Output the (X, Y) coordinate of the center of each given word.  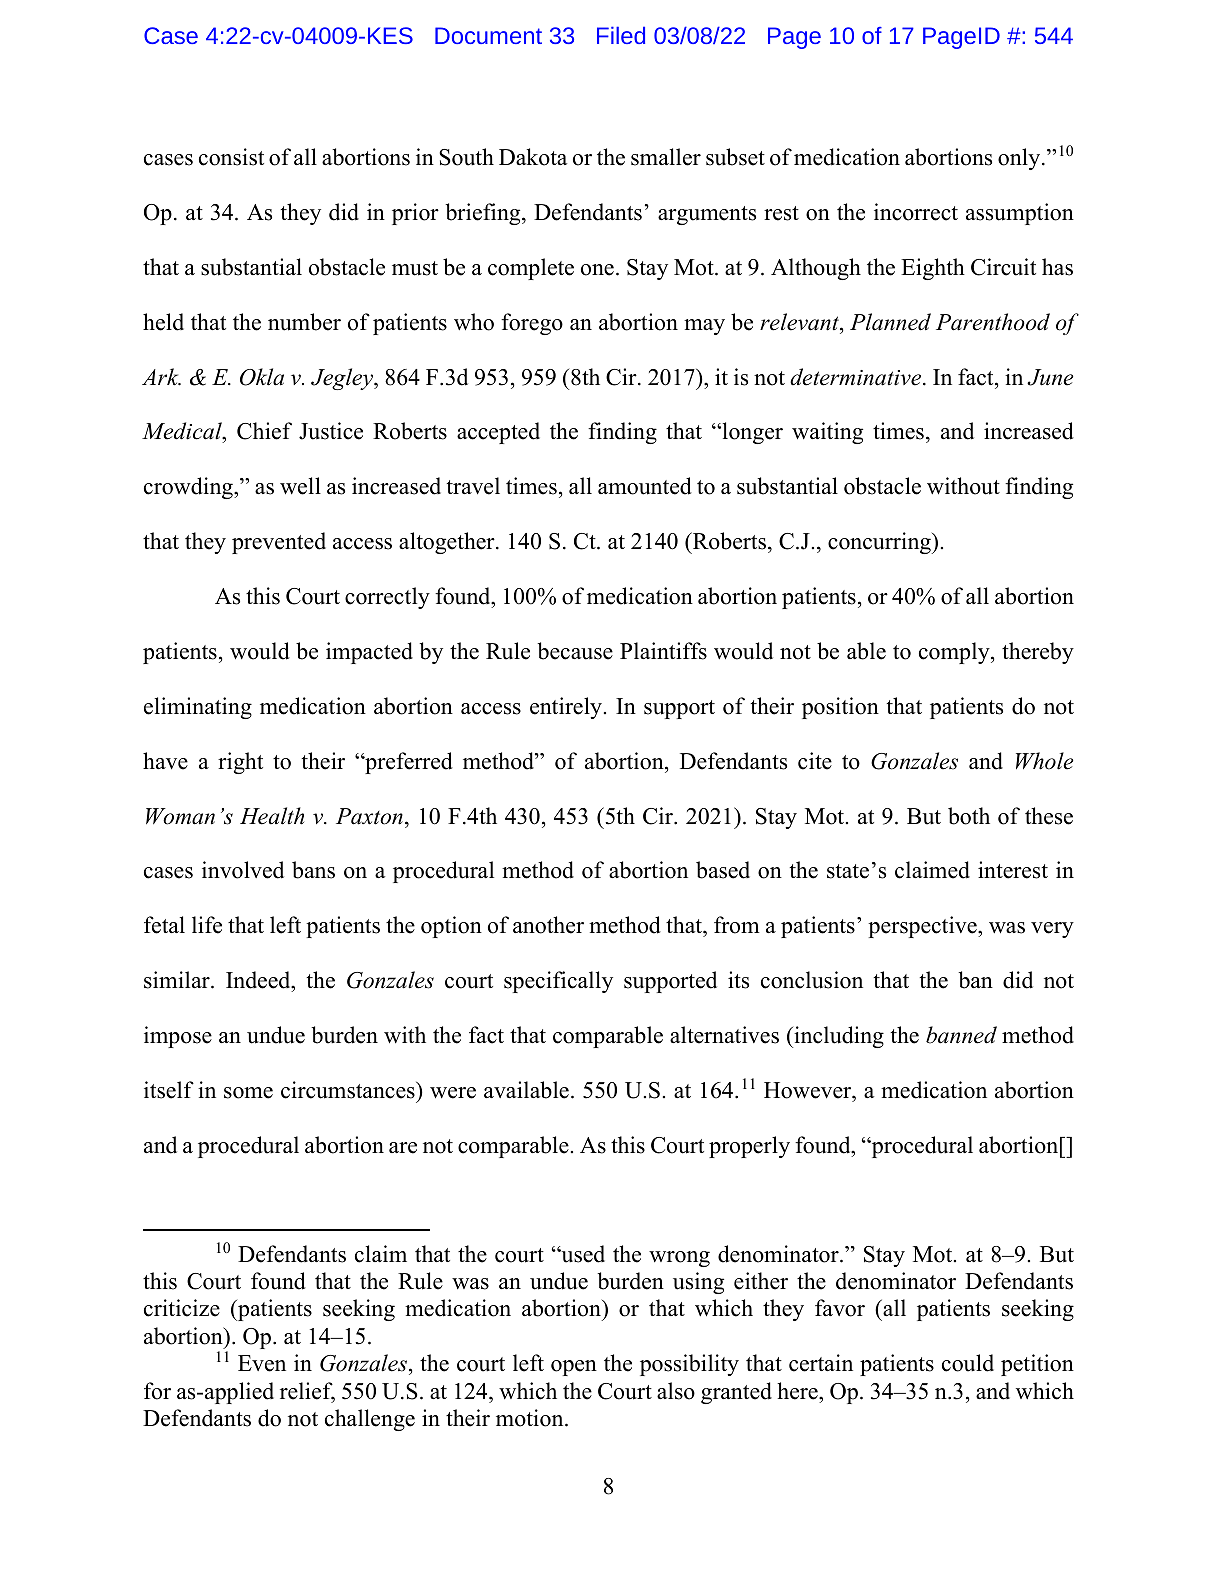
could (968, 1363)
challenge (370, 1420)
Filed (621, 35)
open (574, 1368)
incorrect (916, 212)
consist (231, 157)
